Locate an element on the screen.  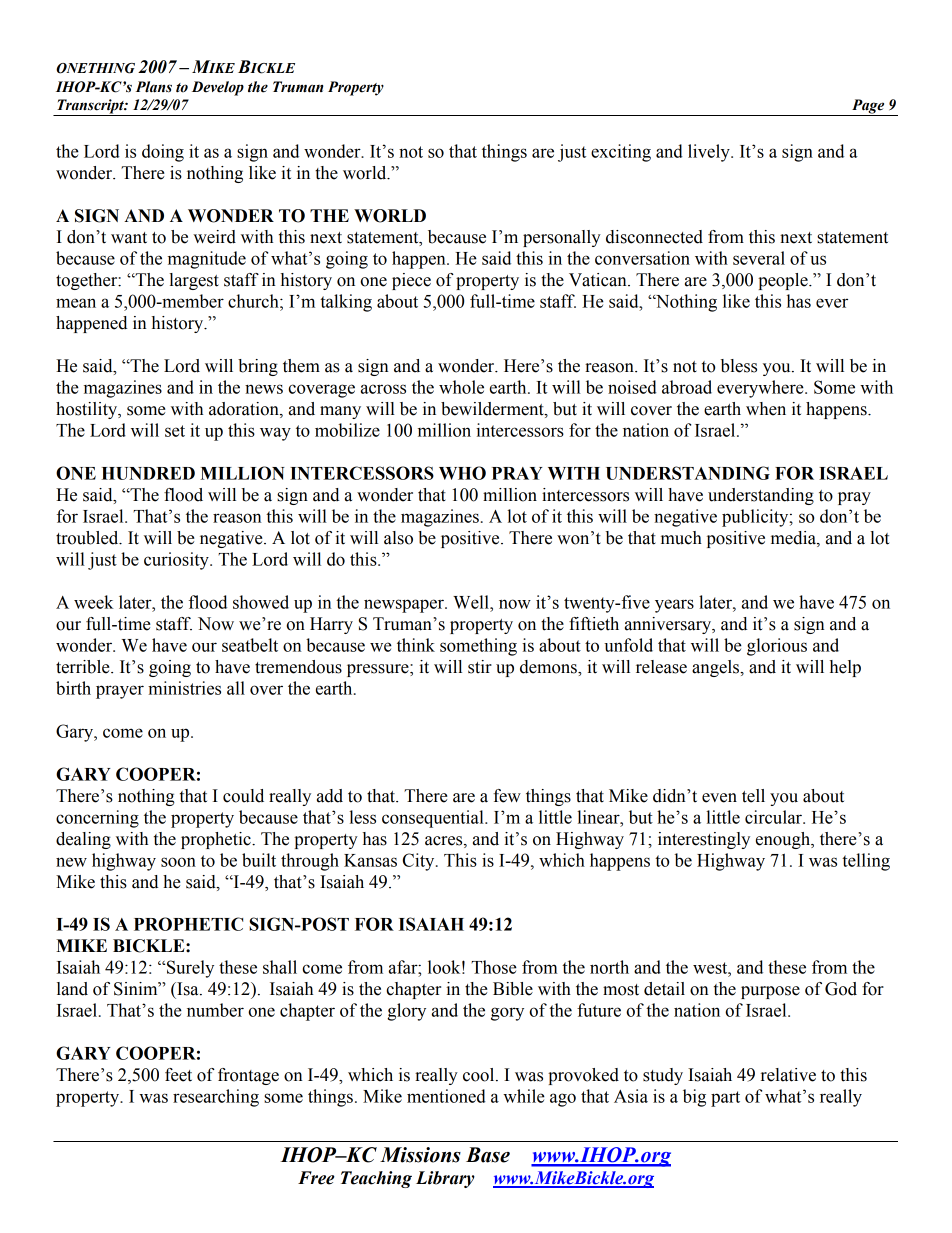
Well is located at coordinates (472, 602).
